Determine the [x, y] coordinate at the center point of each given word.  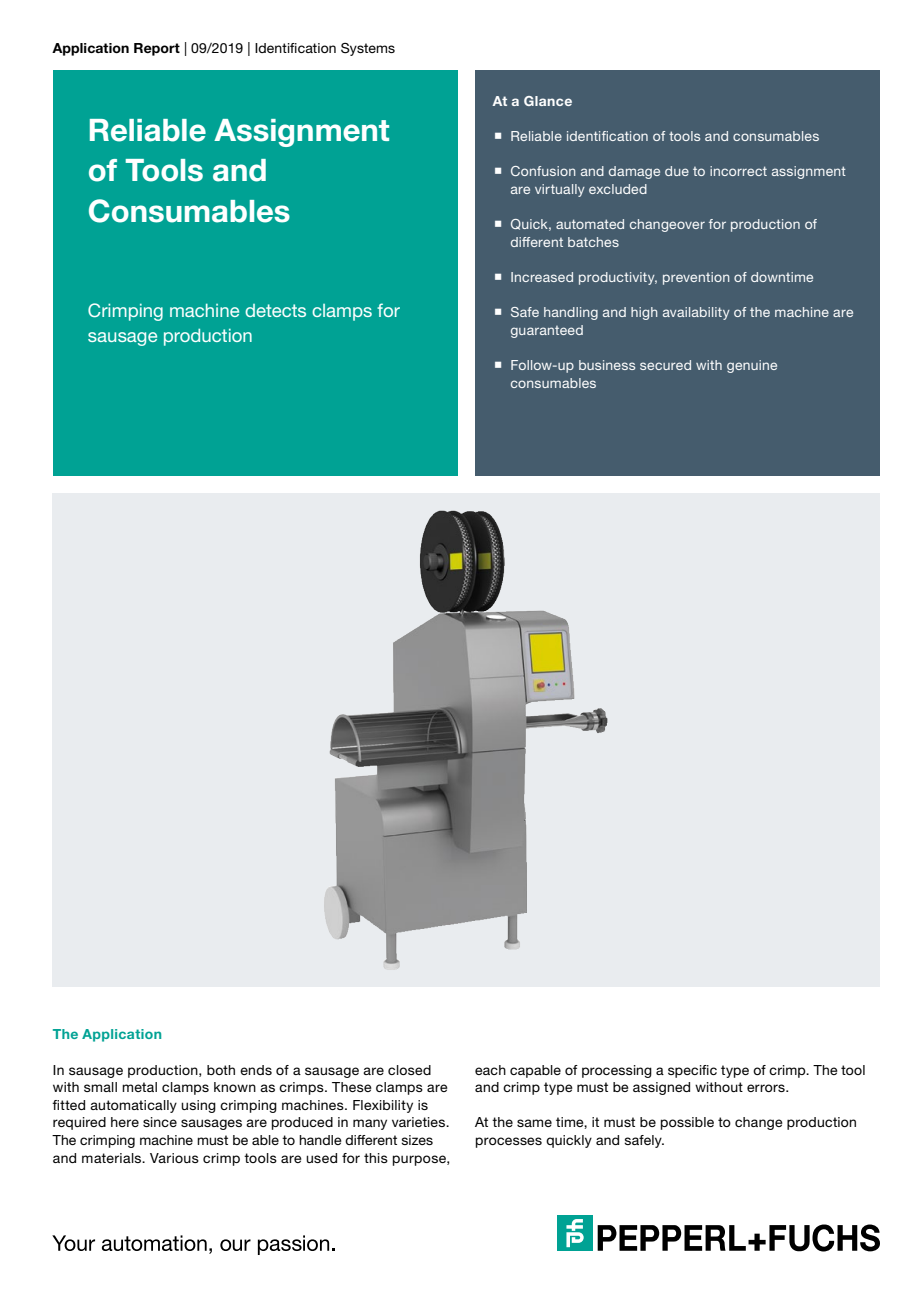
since [160, 1122]
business [607, 365]
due [677, 171]
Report [157, 49]
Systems [368, 49]
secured [665, 365]
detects [275, 310]
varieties [420, 1122]
